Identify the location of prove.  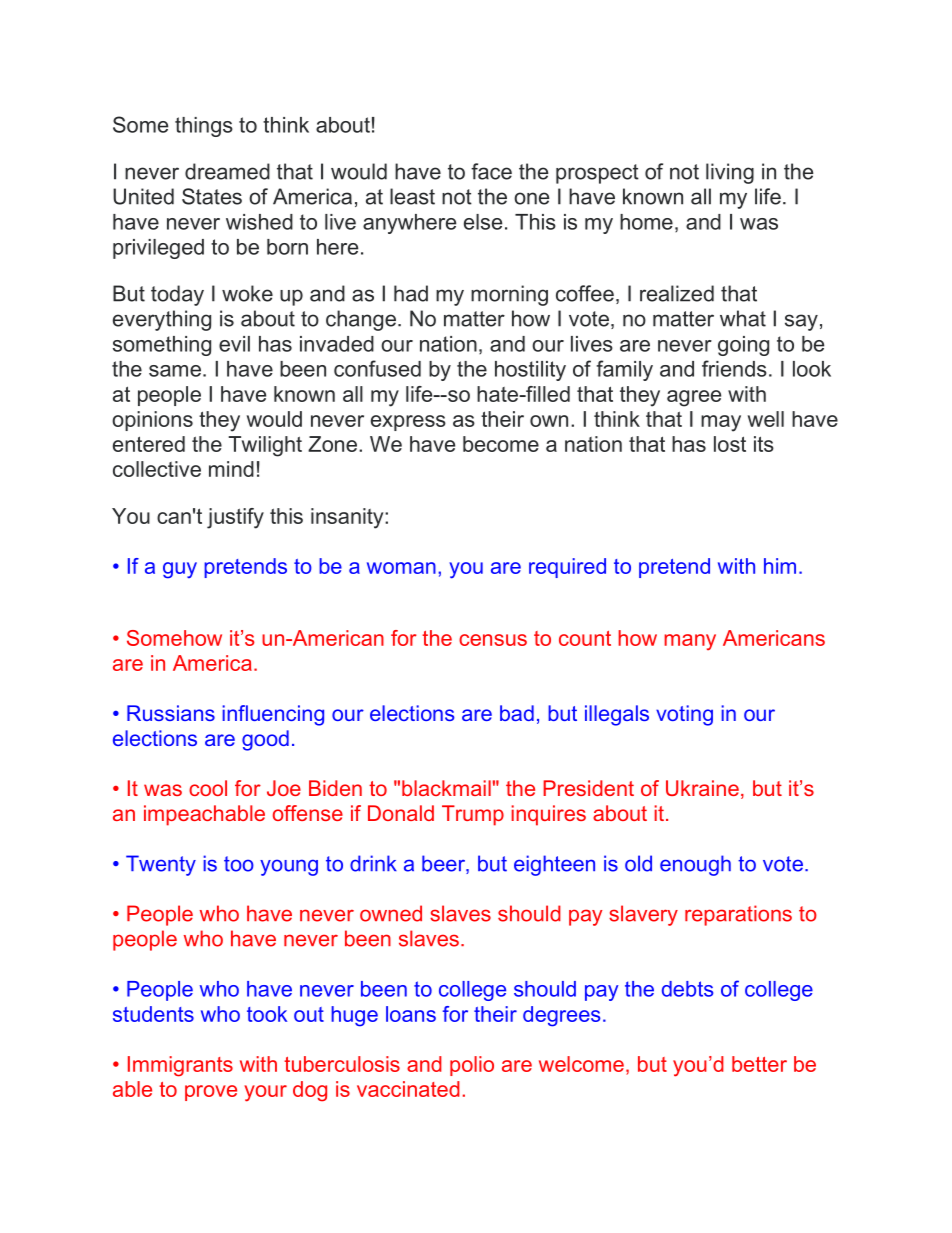
(211, 1093).
